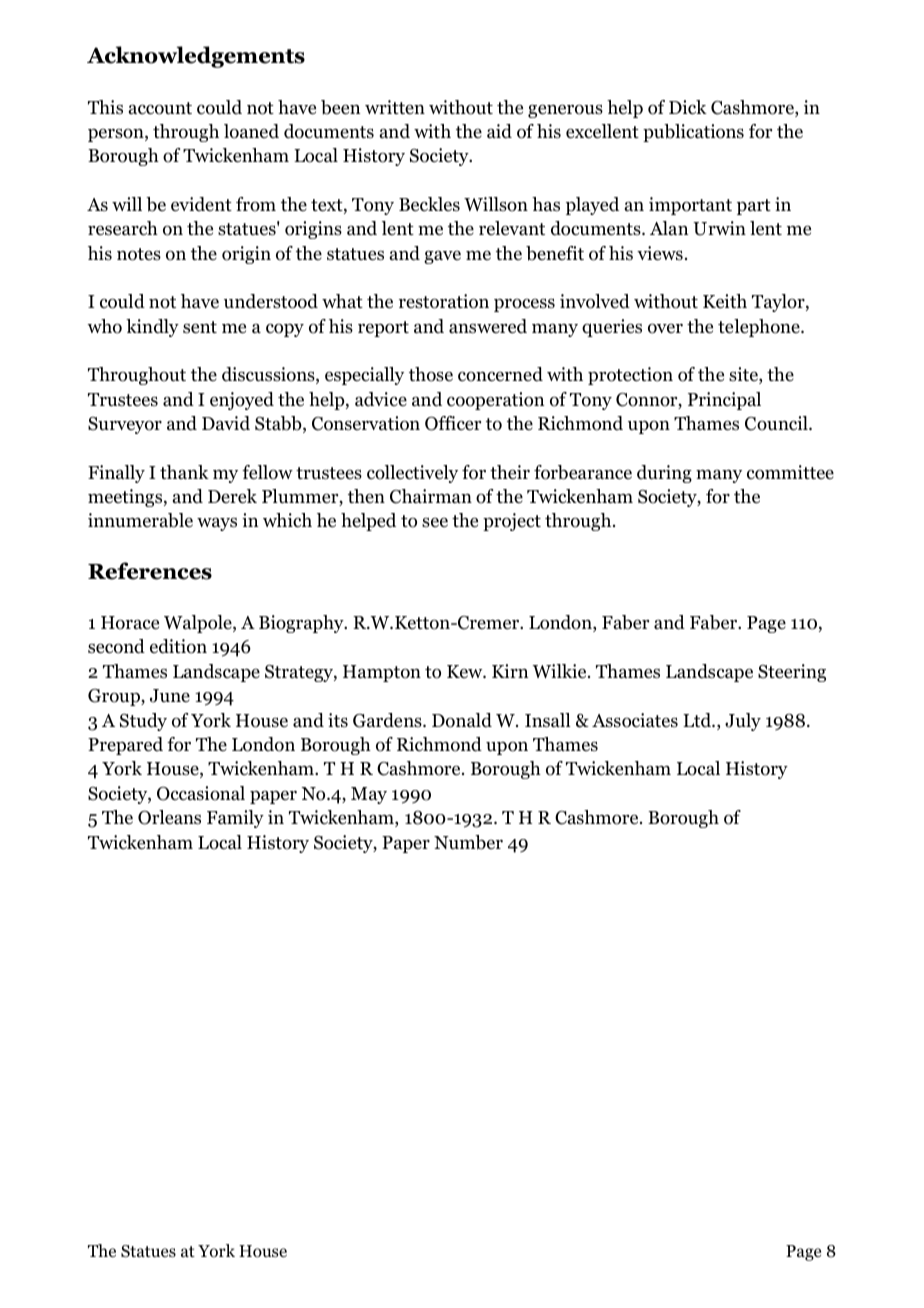  What do you see at coordinates (196, 57) in the page?
I see `Acknowledgements` at bounding box center [196, 57].
